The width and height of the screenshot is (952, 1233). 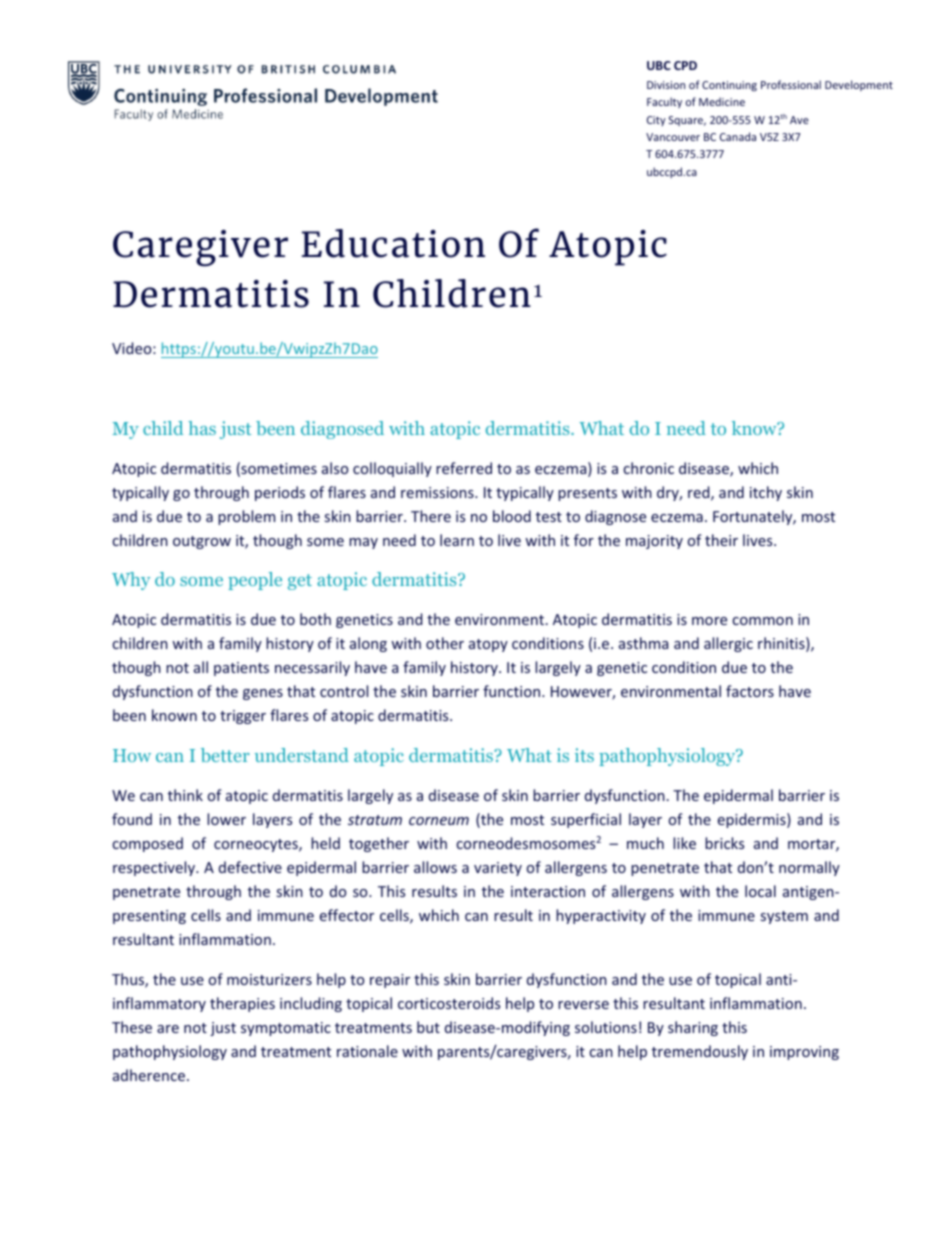 I want to click on Canada, so click(x=738, y=136).
